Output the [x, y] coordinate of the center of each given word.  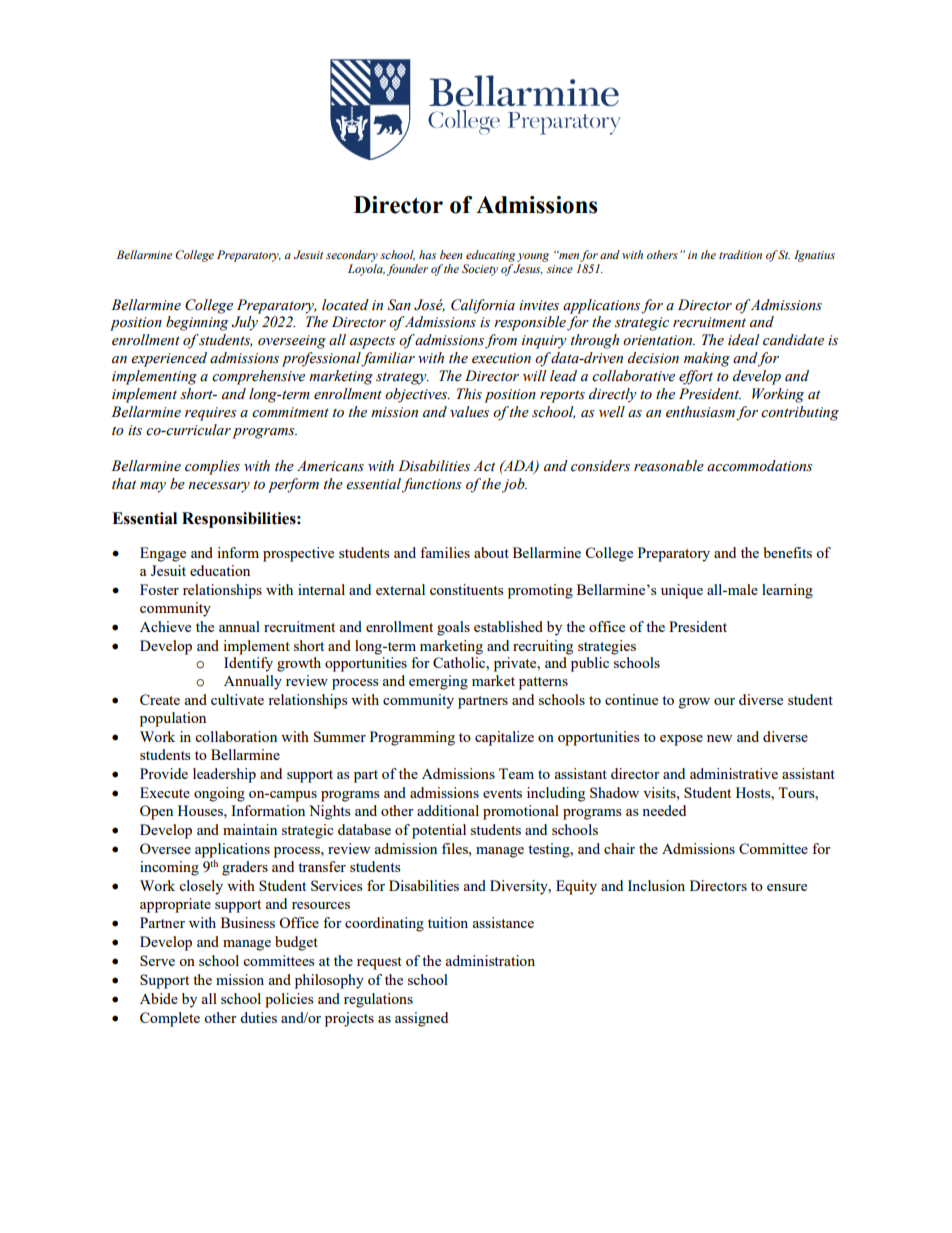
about [491, 552]
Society [480, 270]
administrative [734, 773]
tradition [740, 254]
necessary [219, 487]
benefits [788, 552]
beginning [197, 323]
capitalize [504, 738]
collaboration [236, 736]
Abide [159, 998]
